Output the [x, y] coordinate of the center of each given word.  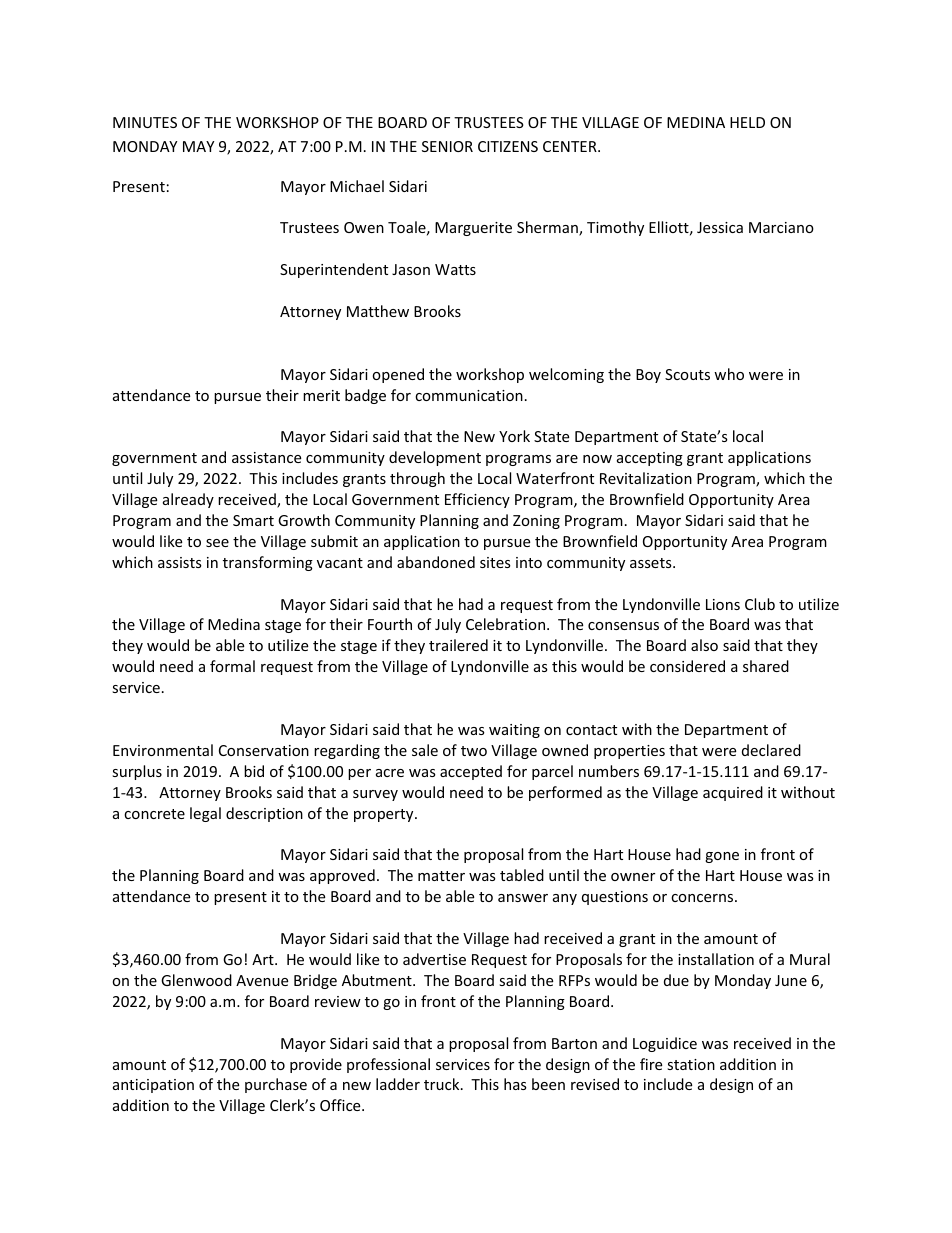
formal [232, 666]
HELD [747, 122]
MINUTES [145, 122]
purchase [276, 1085]
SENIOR [447, 146]
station [691, 1064]
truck [443, 1084]
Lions [723, 604]
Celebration [505, 624]
